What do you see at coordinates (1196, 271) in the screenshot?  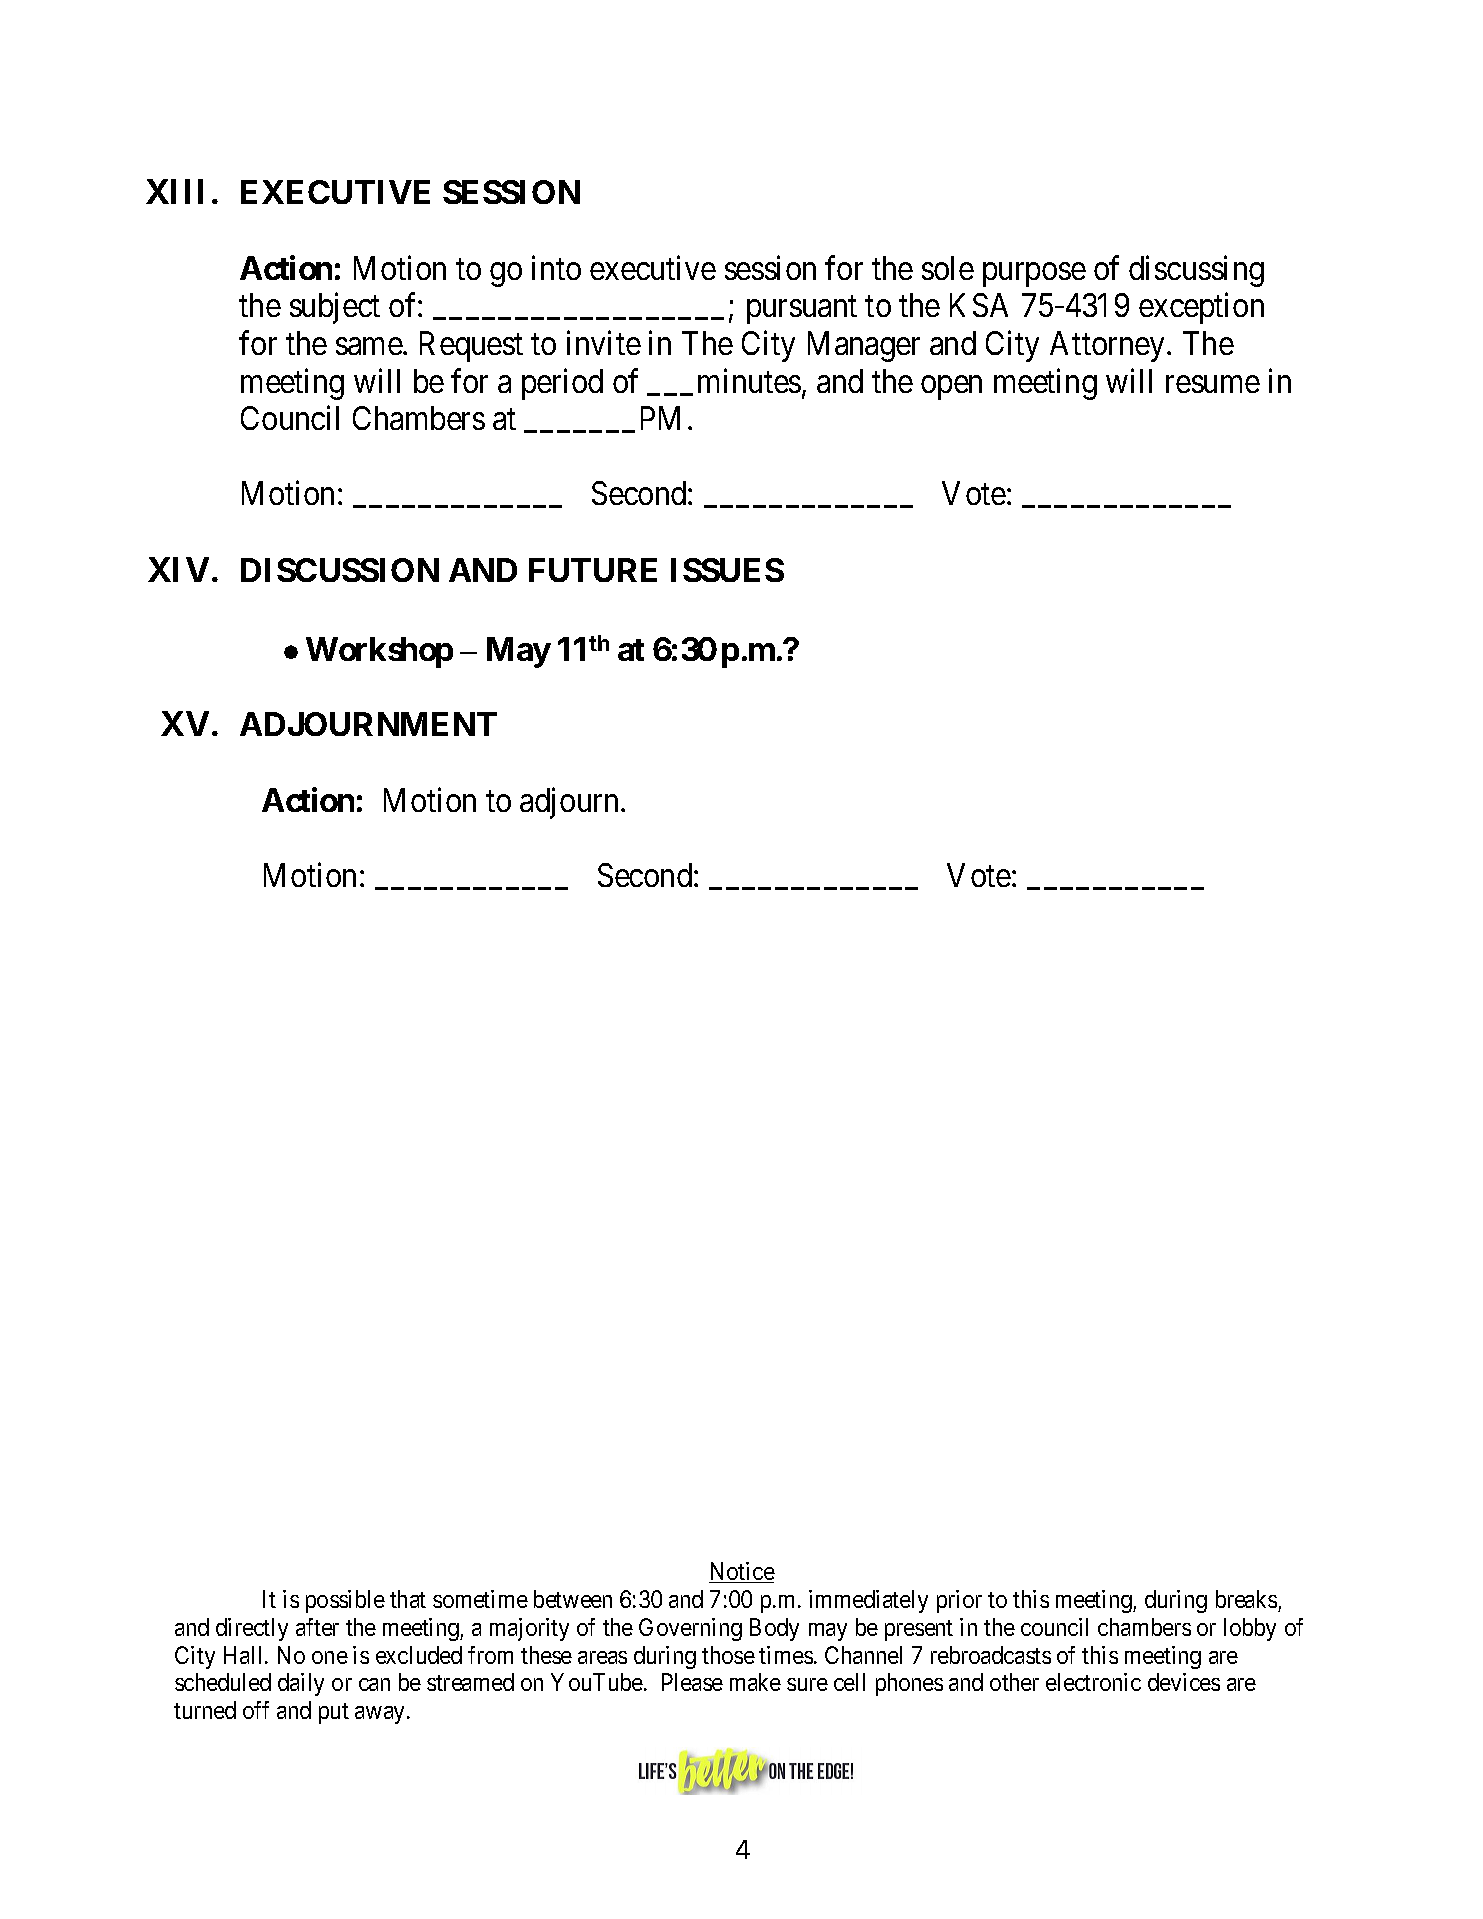 I see `discussing` at bounding box center [1196, 271].
